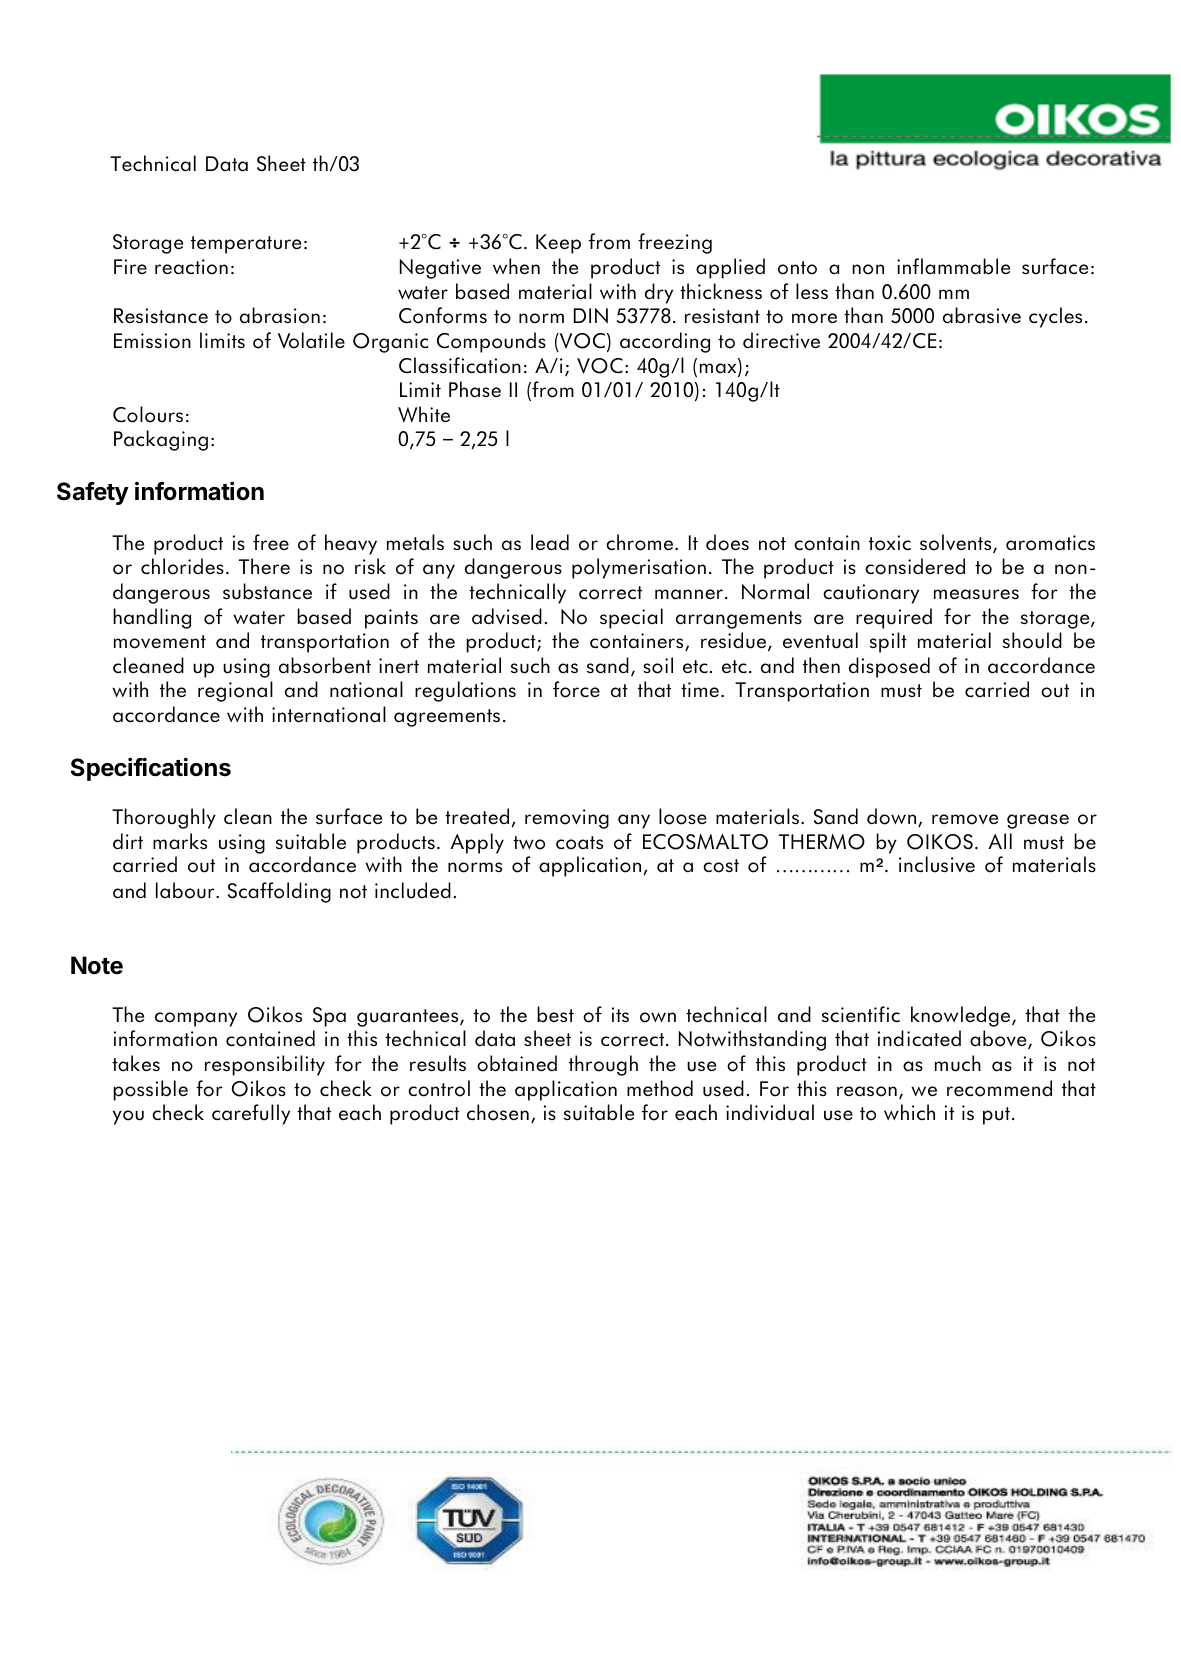 The image size is (1181, 1670). What do you see at coordinates (603, 1065) in the document?
I see `through` at bounding box center [603, 1065].
